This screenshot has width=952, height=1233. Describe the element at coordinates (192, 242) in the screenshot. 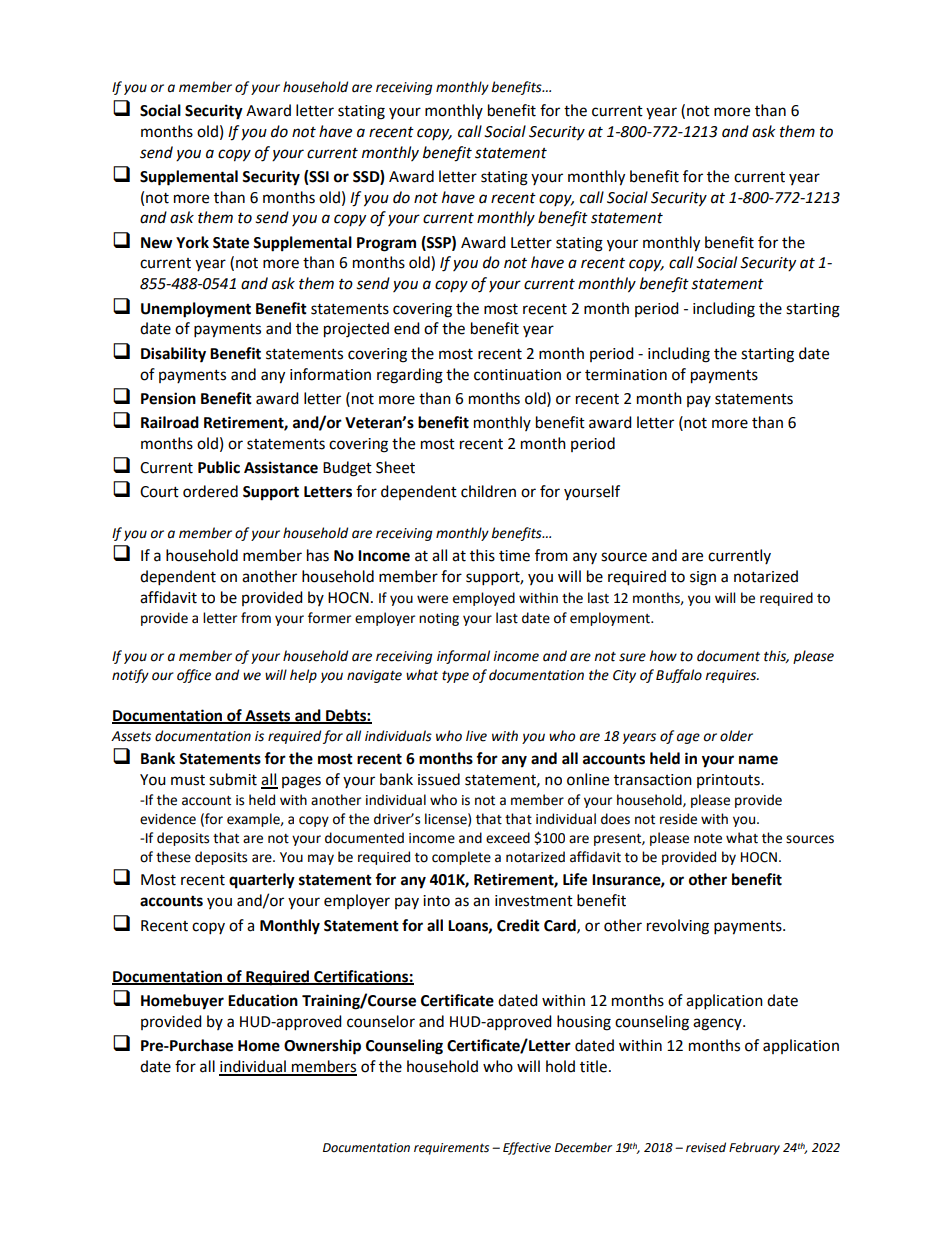

I see `York` at that location.
